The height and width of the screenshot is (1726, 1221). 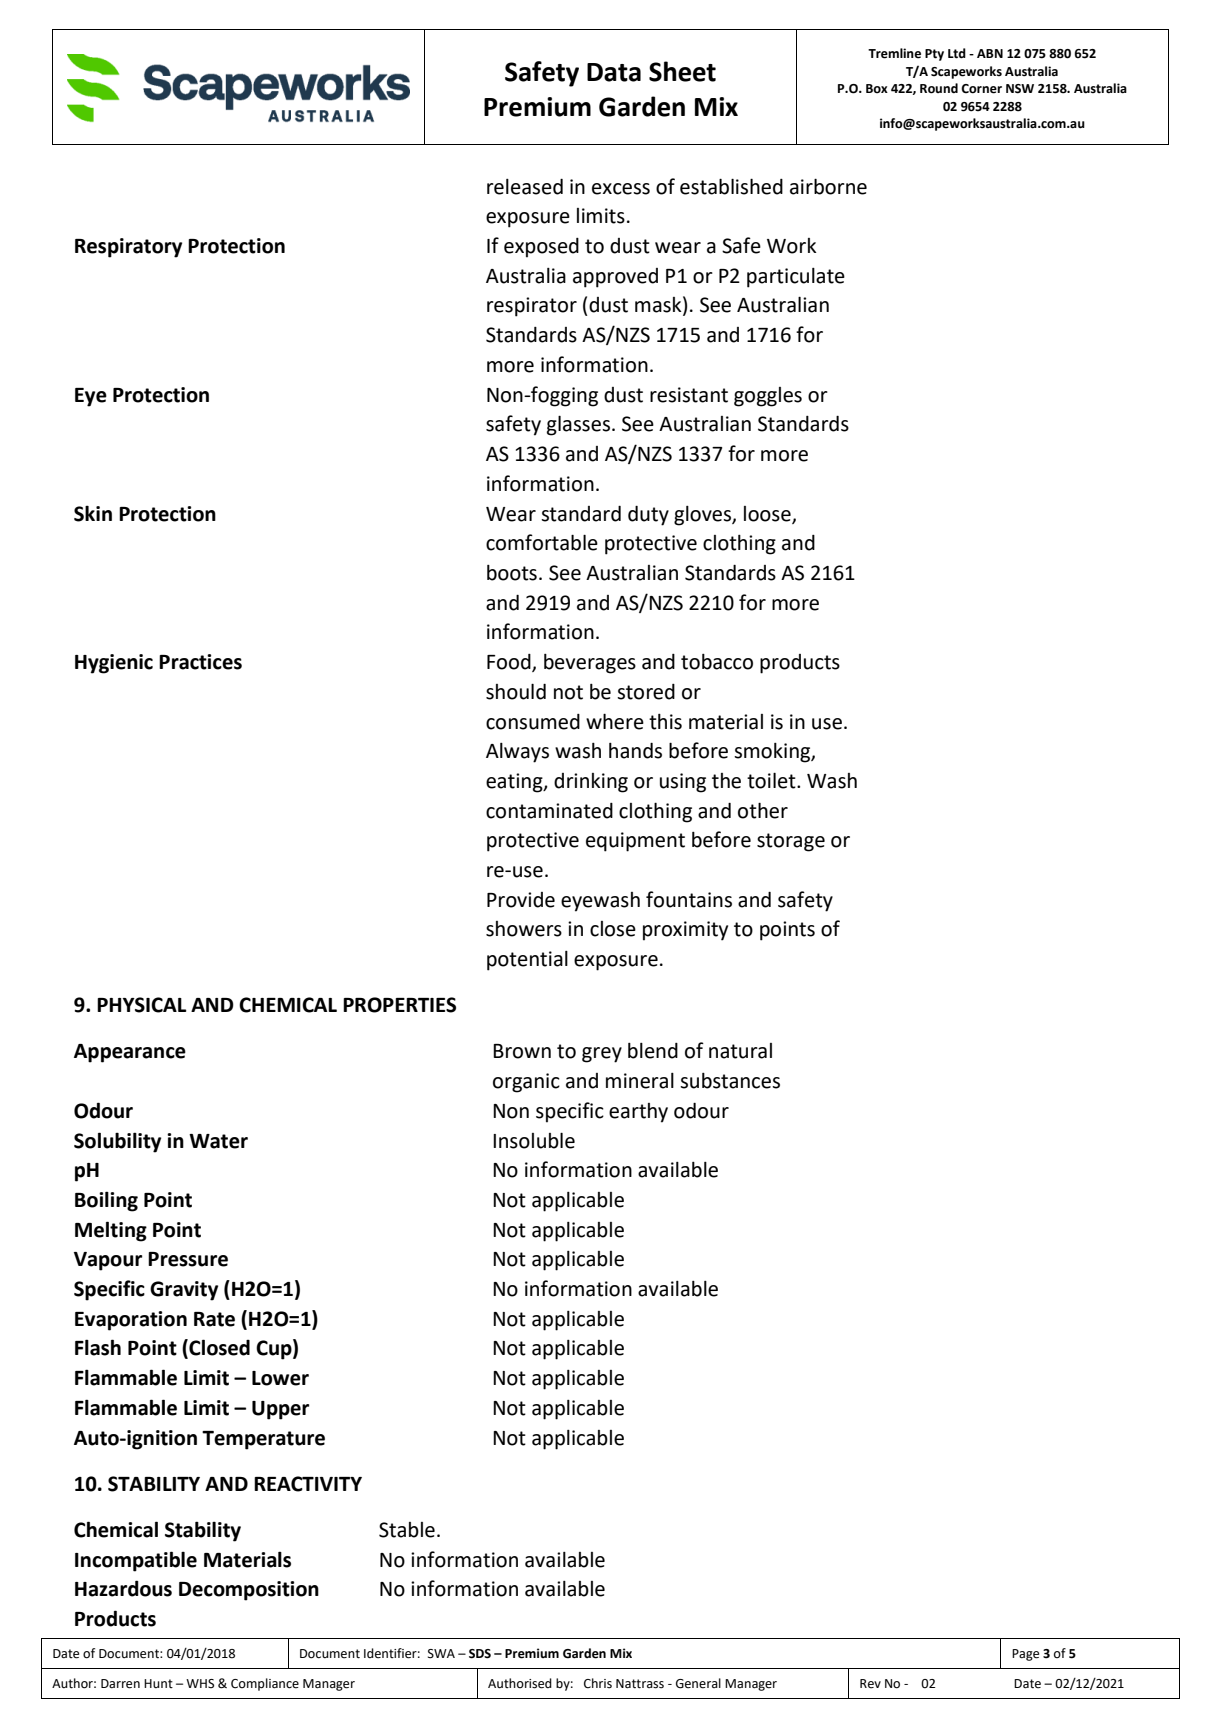 What do you see at coordinates (730, 1081) in the screenshot?
I see `substances` at bounding box center [730, 1081].
